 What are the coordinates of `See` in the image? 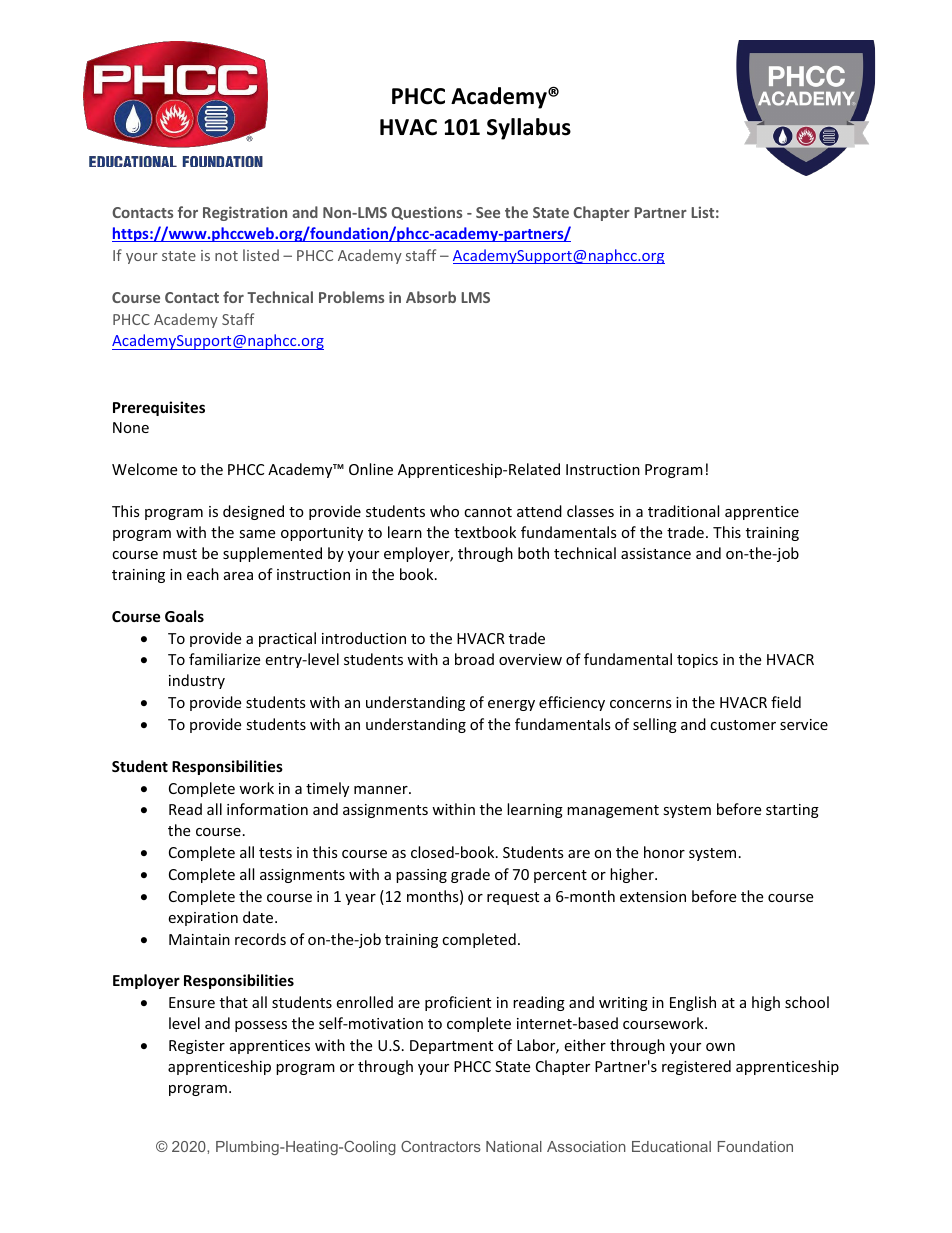 It's located at (488, 212).
